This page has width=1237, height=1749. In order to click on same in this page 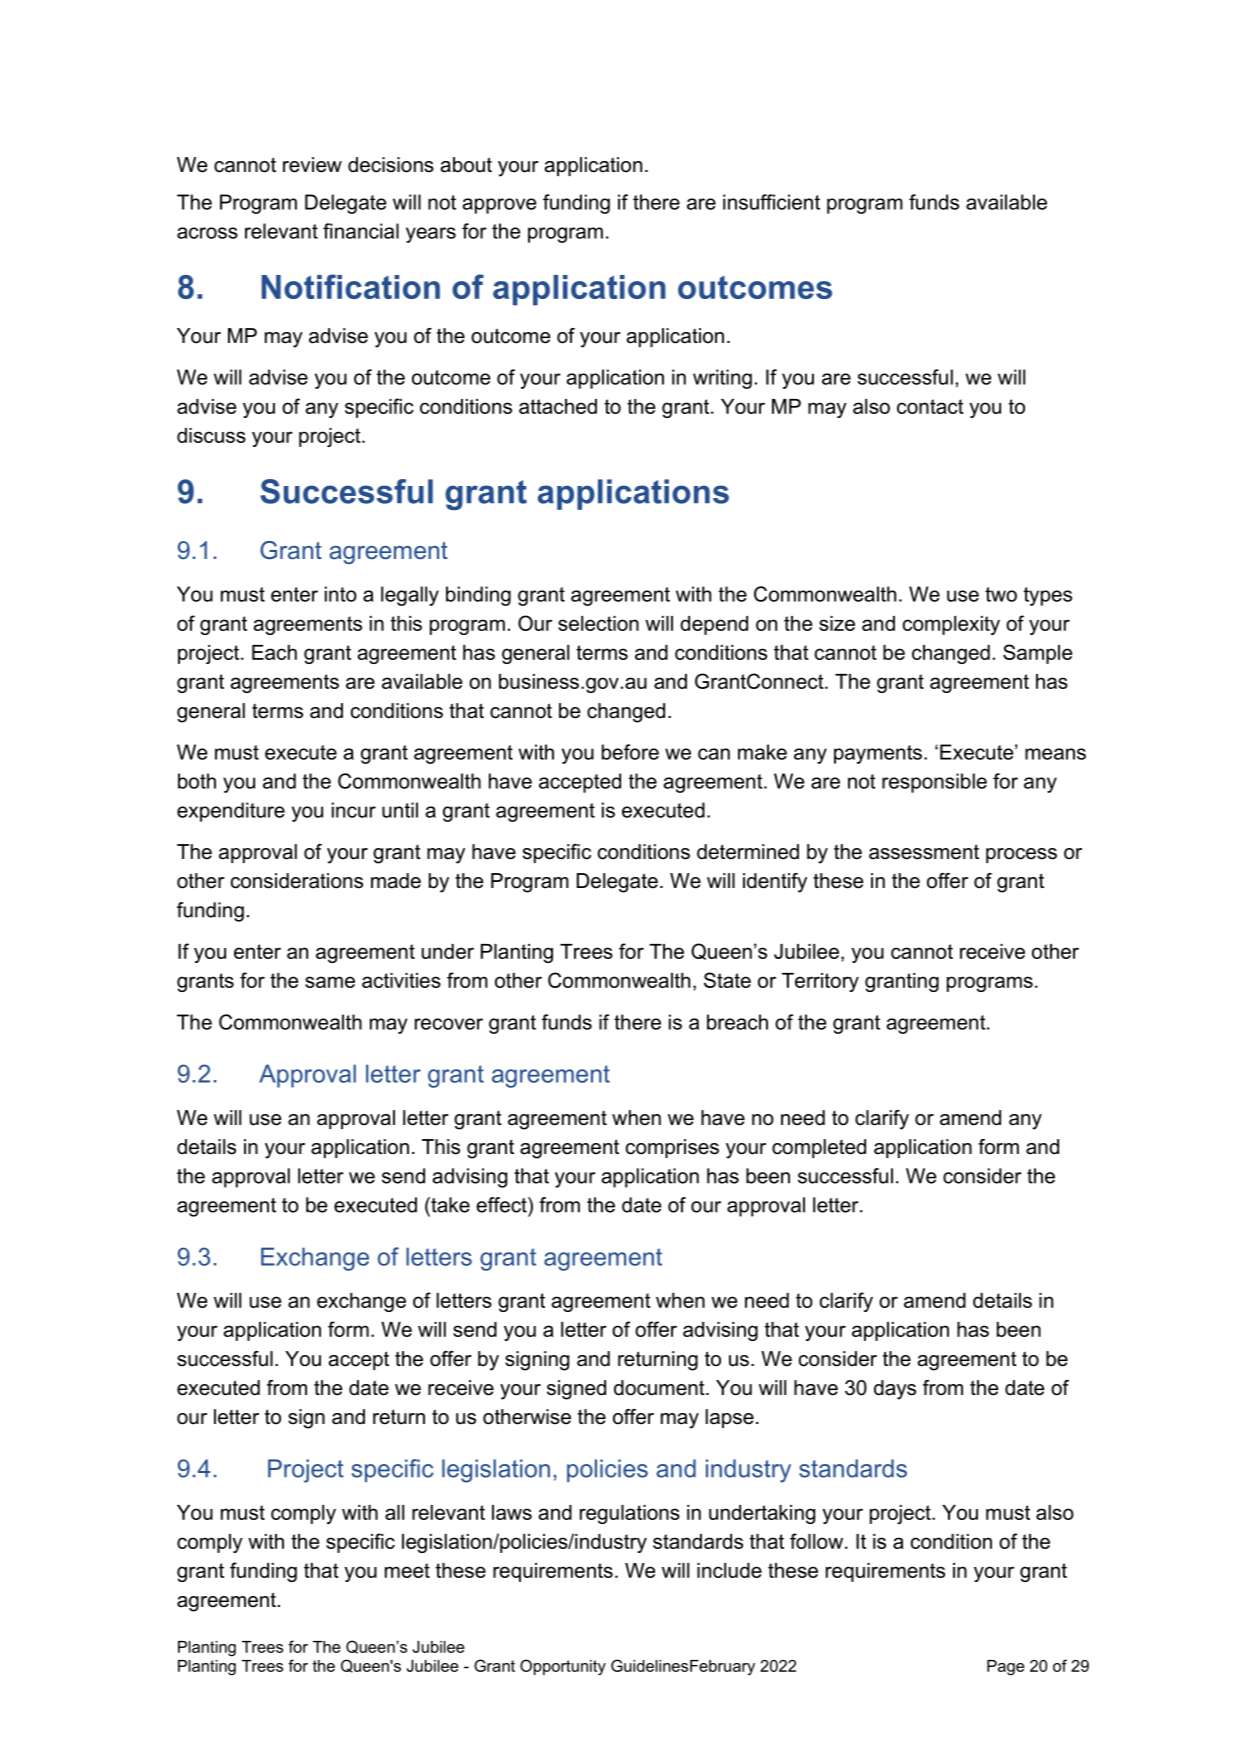, I will do `click(330, 982)`.
